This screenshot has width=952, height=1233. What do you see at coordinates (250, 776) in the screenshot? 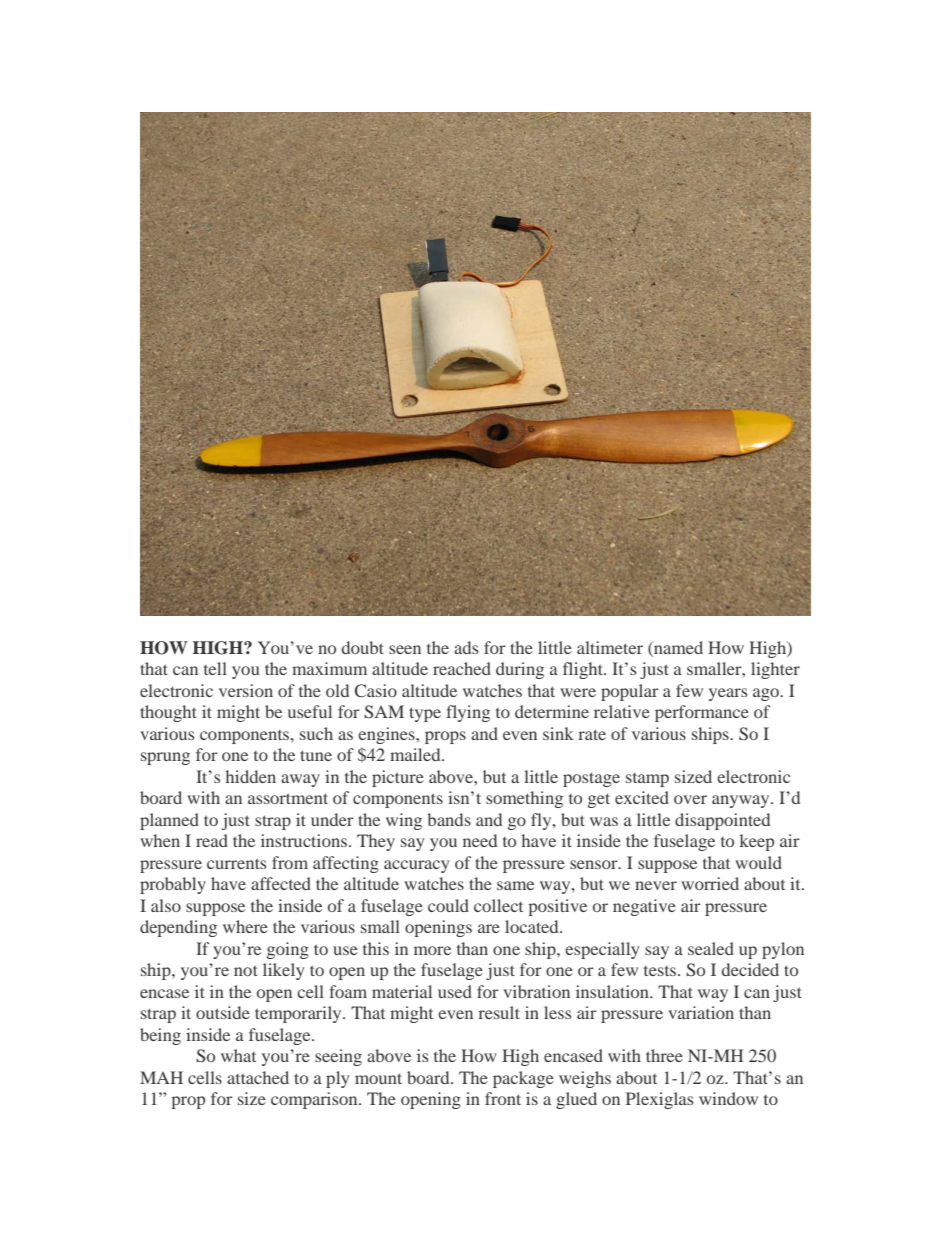
I see `hidden` at bounding box center [250, 776].
